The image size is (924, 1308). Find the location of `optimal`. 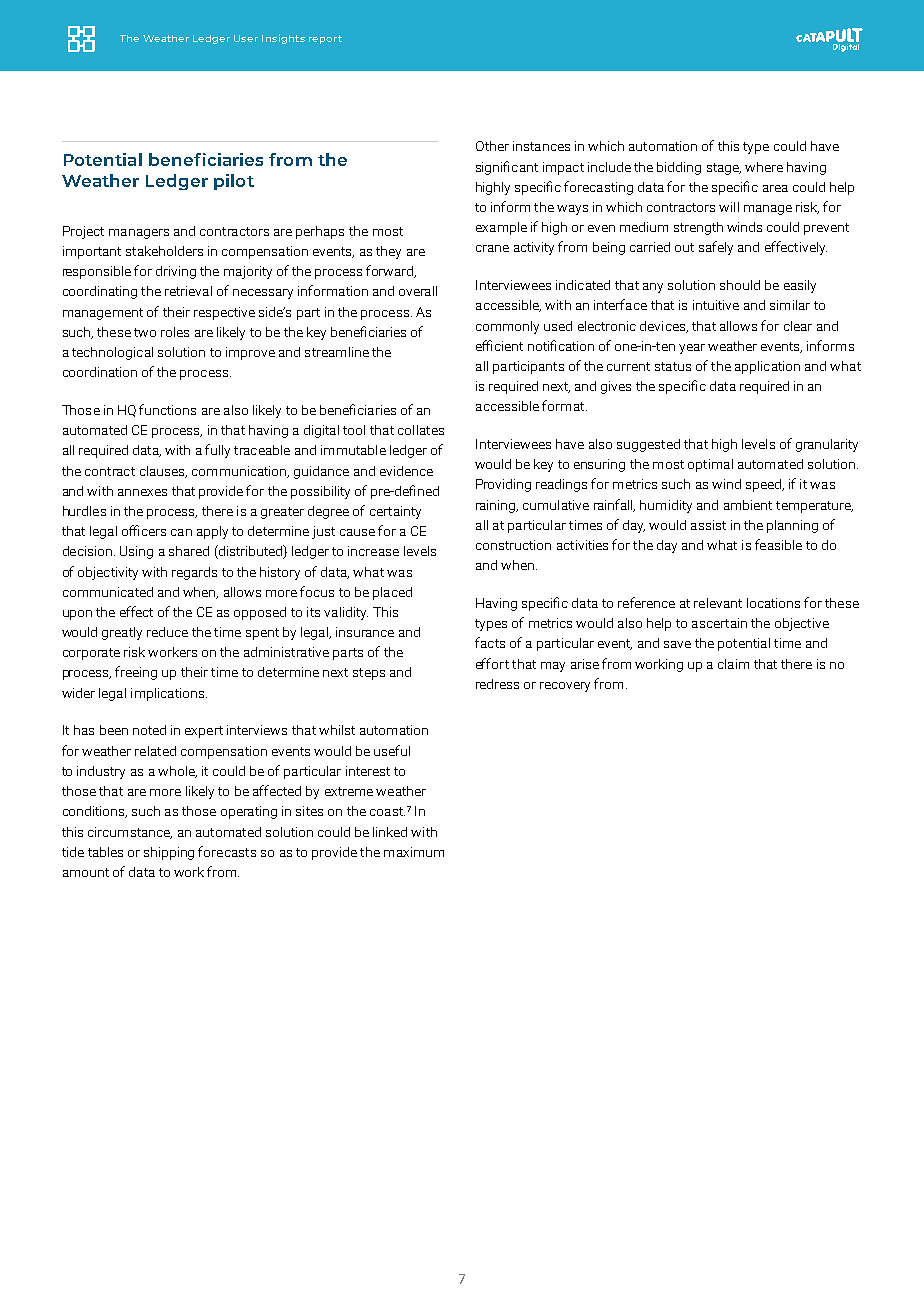

optimal is located at coordinates (710, 465).
